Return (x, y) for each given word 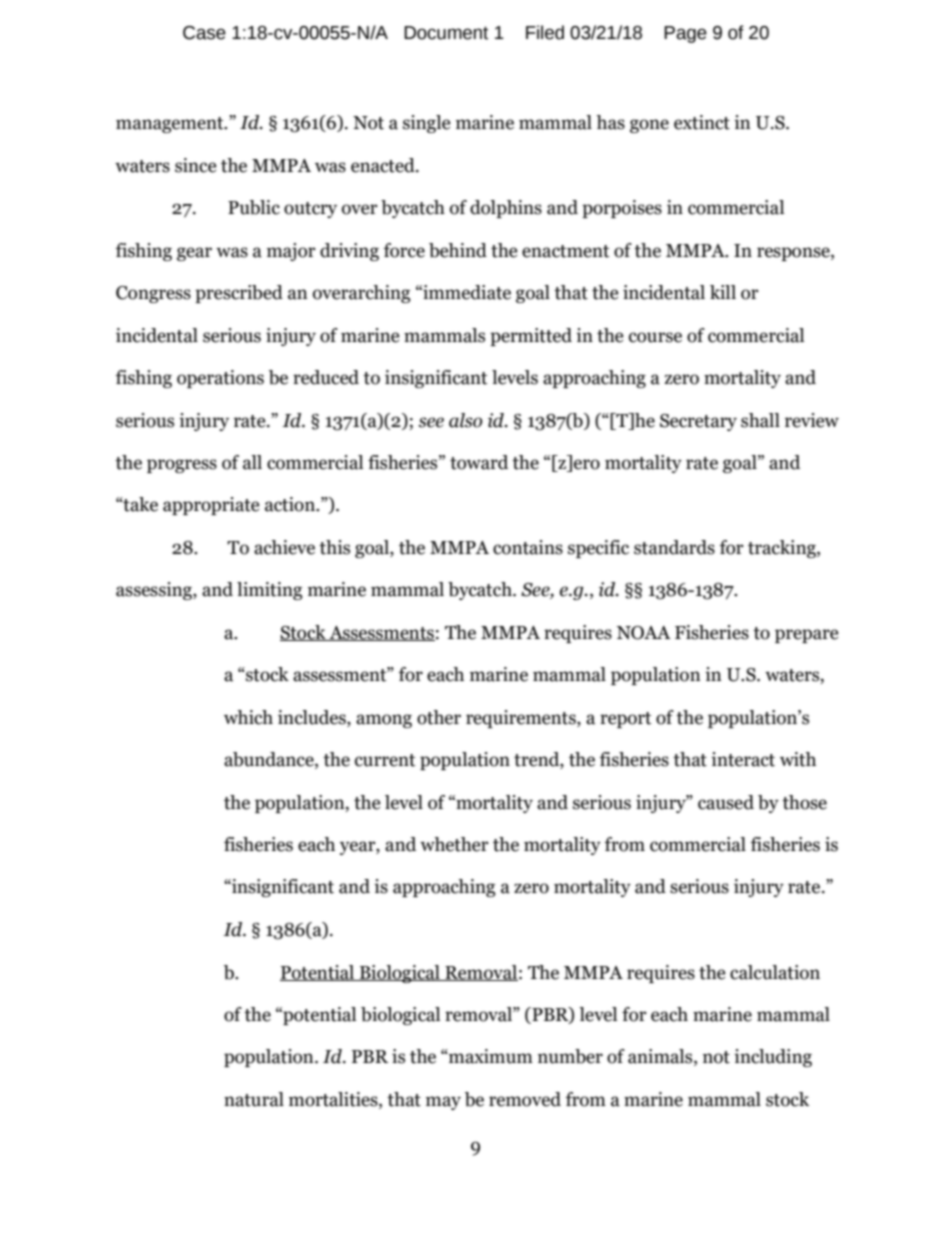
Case (204, 33)
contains (528, 547)
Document (446, 33)
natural (254, 1099)
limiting (270, 591)
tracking (783, 549)
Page (685, 34)
